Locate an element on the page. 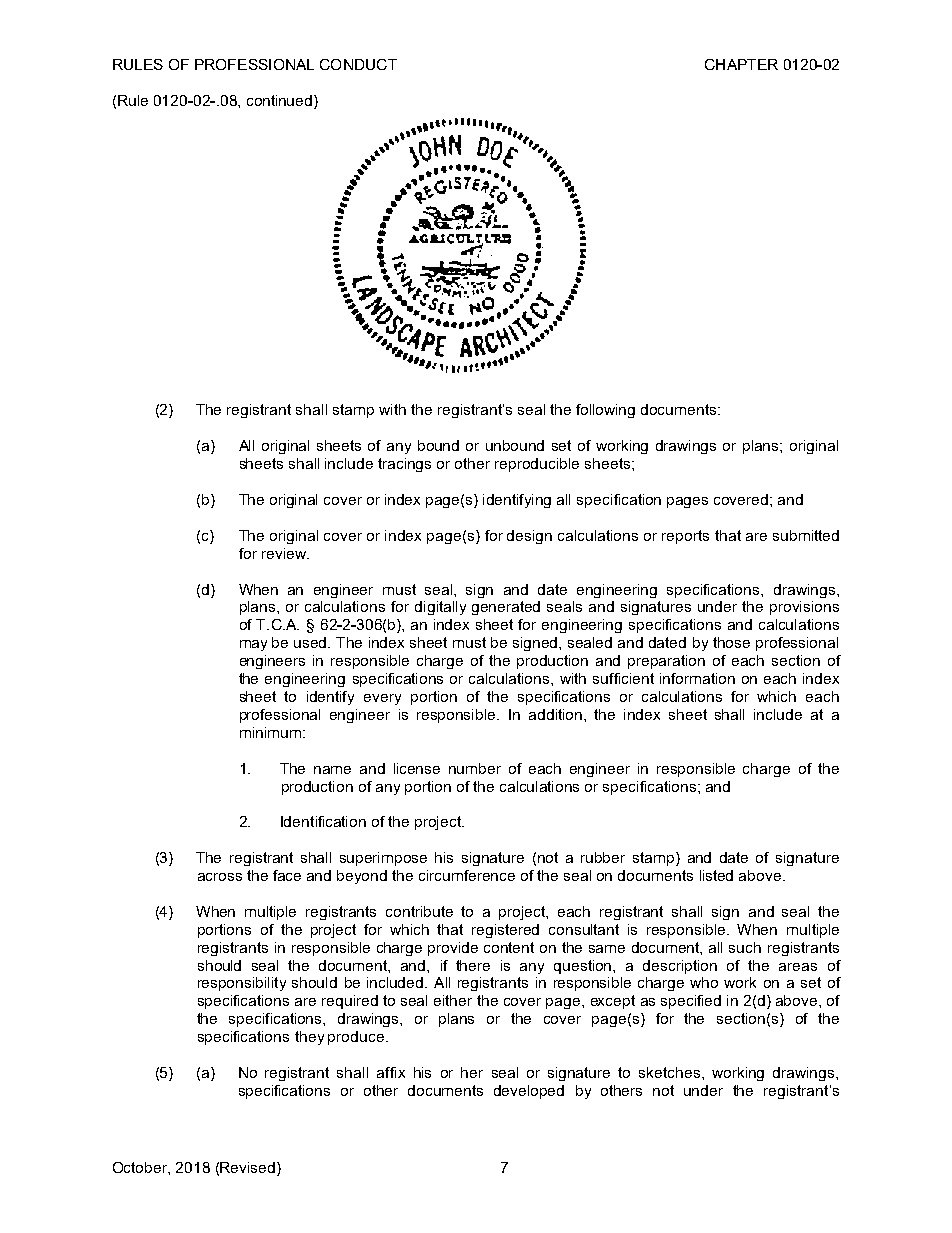 The height and width of the document is (1233, 952). those is located at coordinates (731, 642).
